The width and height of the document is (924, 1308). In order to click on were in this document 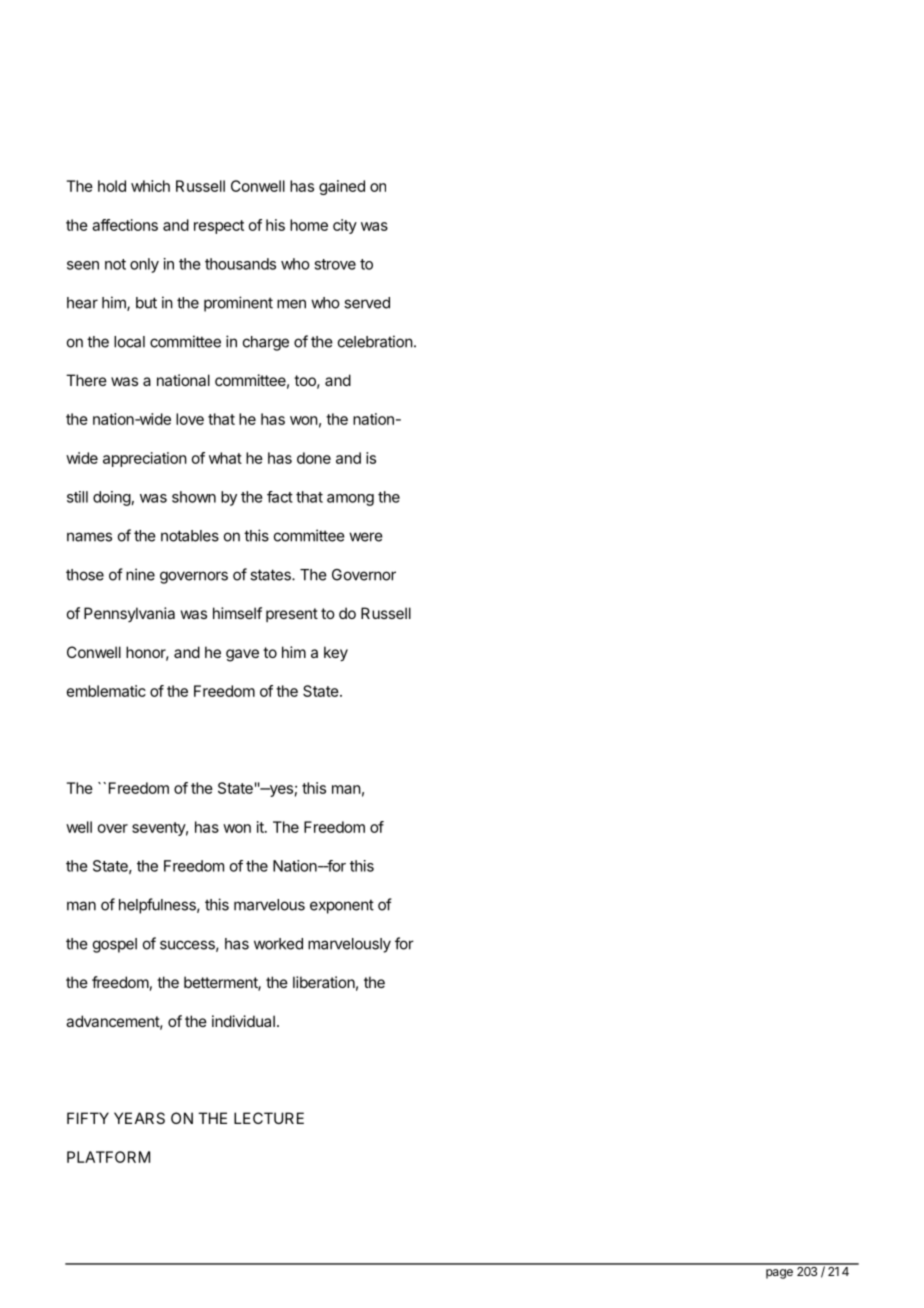, I will do `click(366, 537)`.
